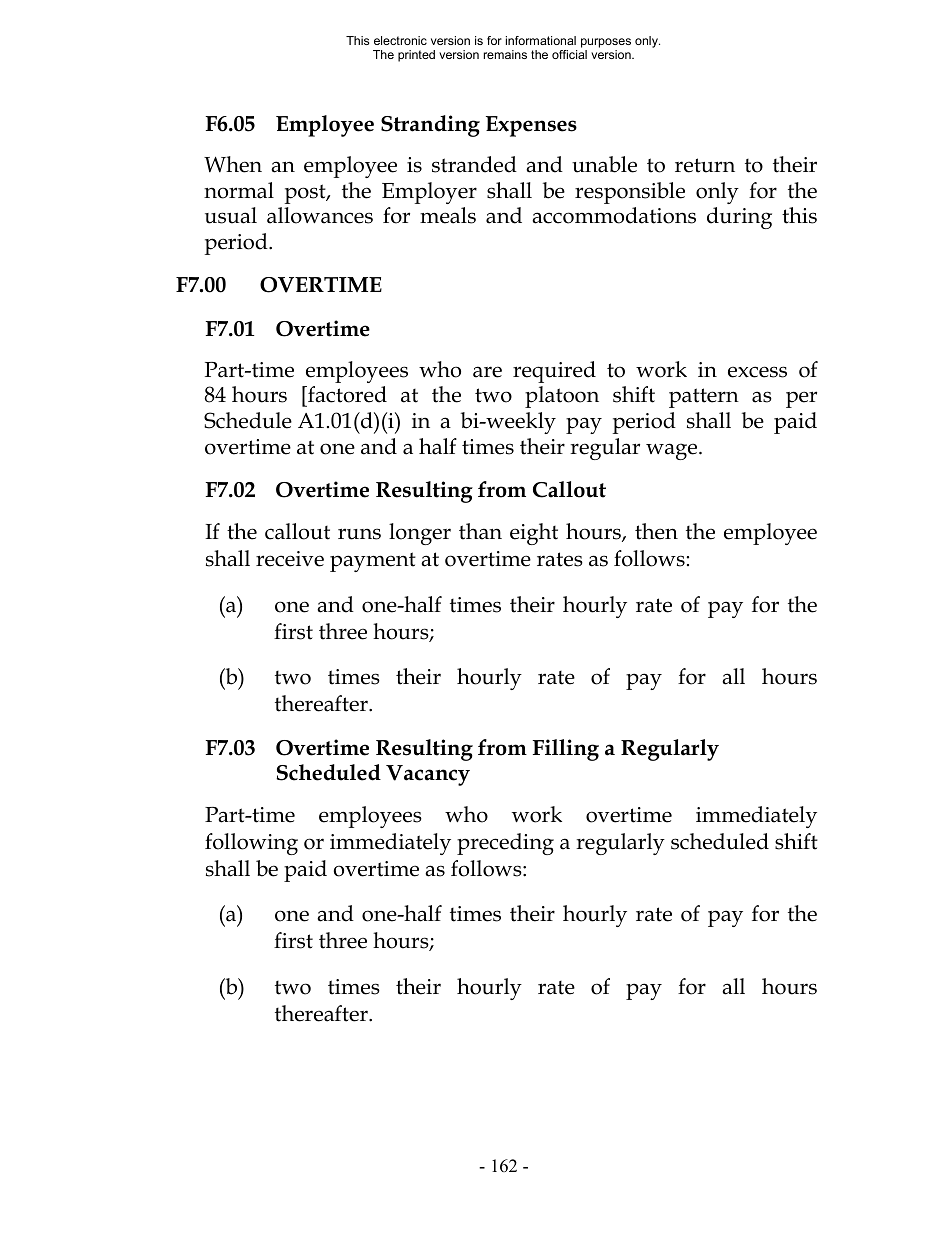 The height and width of the document is (1233, 952). What do you see at coordinates (704, 398) in the document?
I see `pattern` at bounding box center [704, 398].
